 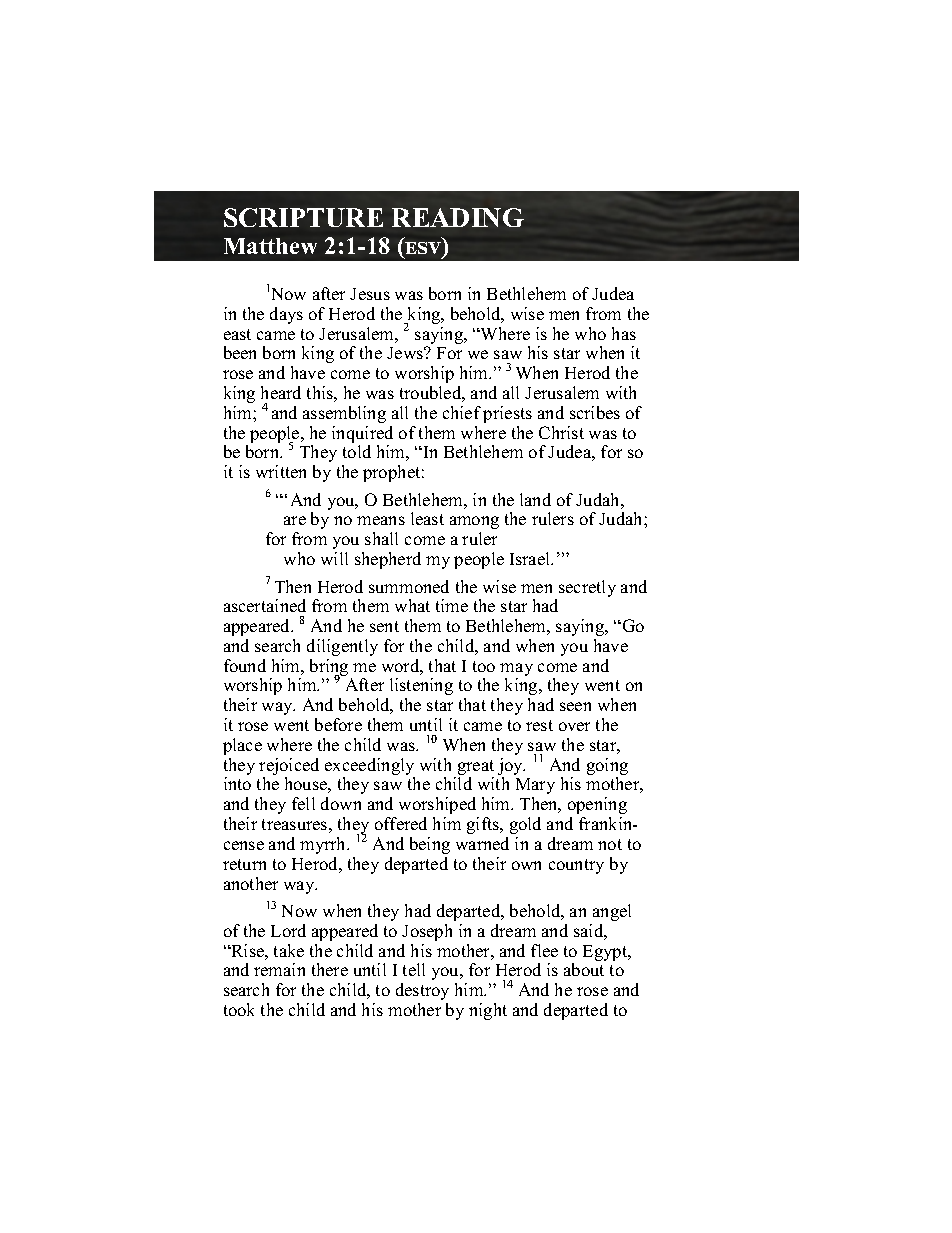 What do you see at coordinates (422, 991) in the image?
I see `destroy` at bounding box center [422, 991].
